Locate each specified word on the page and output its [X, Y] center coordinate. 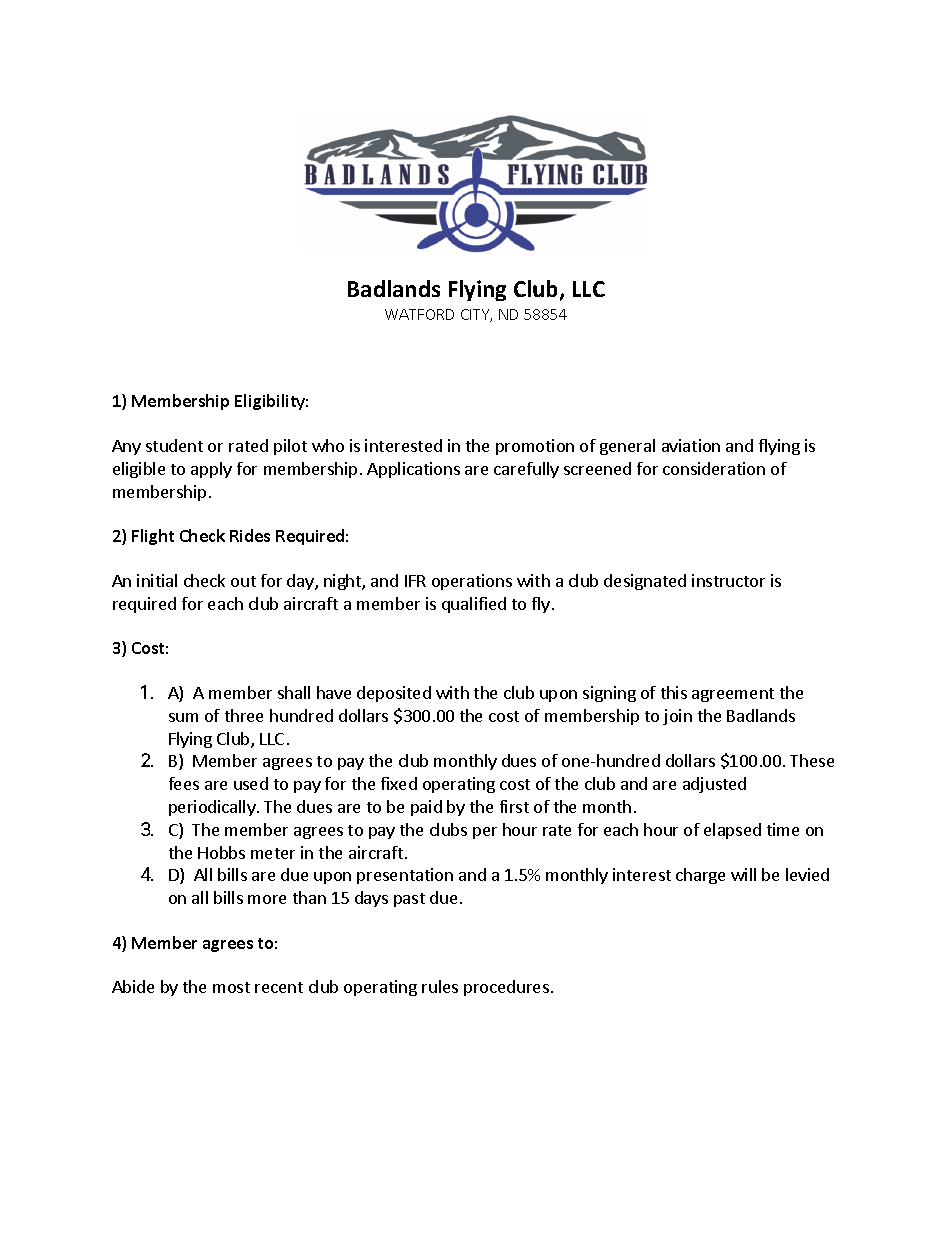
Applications [413, 470]
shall [294, 692]
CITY [476, 315]
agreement [733, 695]
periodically [213, 808]
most [231, 987]
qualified [474, 605]
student [174, 445]
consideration [714, 468]
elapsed [732, 831]
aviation [691, 445]
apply [211, 470]
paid [426, 808]
